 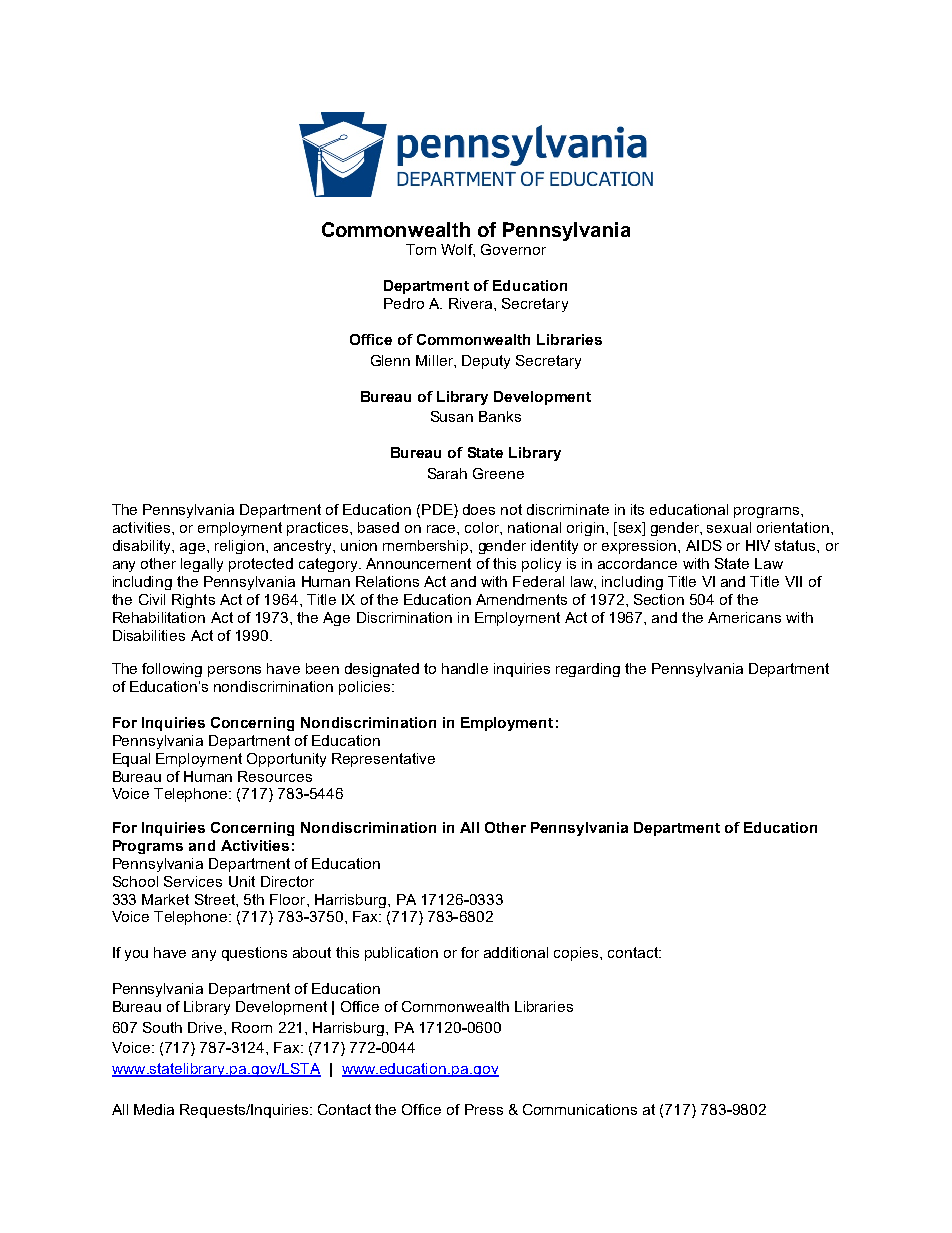 What do you see at coordinates (513, 249) in the screenshot?
I see `Governor` at bounding box center [513, 249].
